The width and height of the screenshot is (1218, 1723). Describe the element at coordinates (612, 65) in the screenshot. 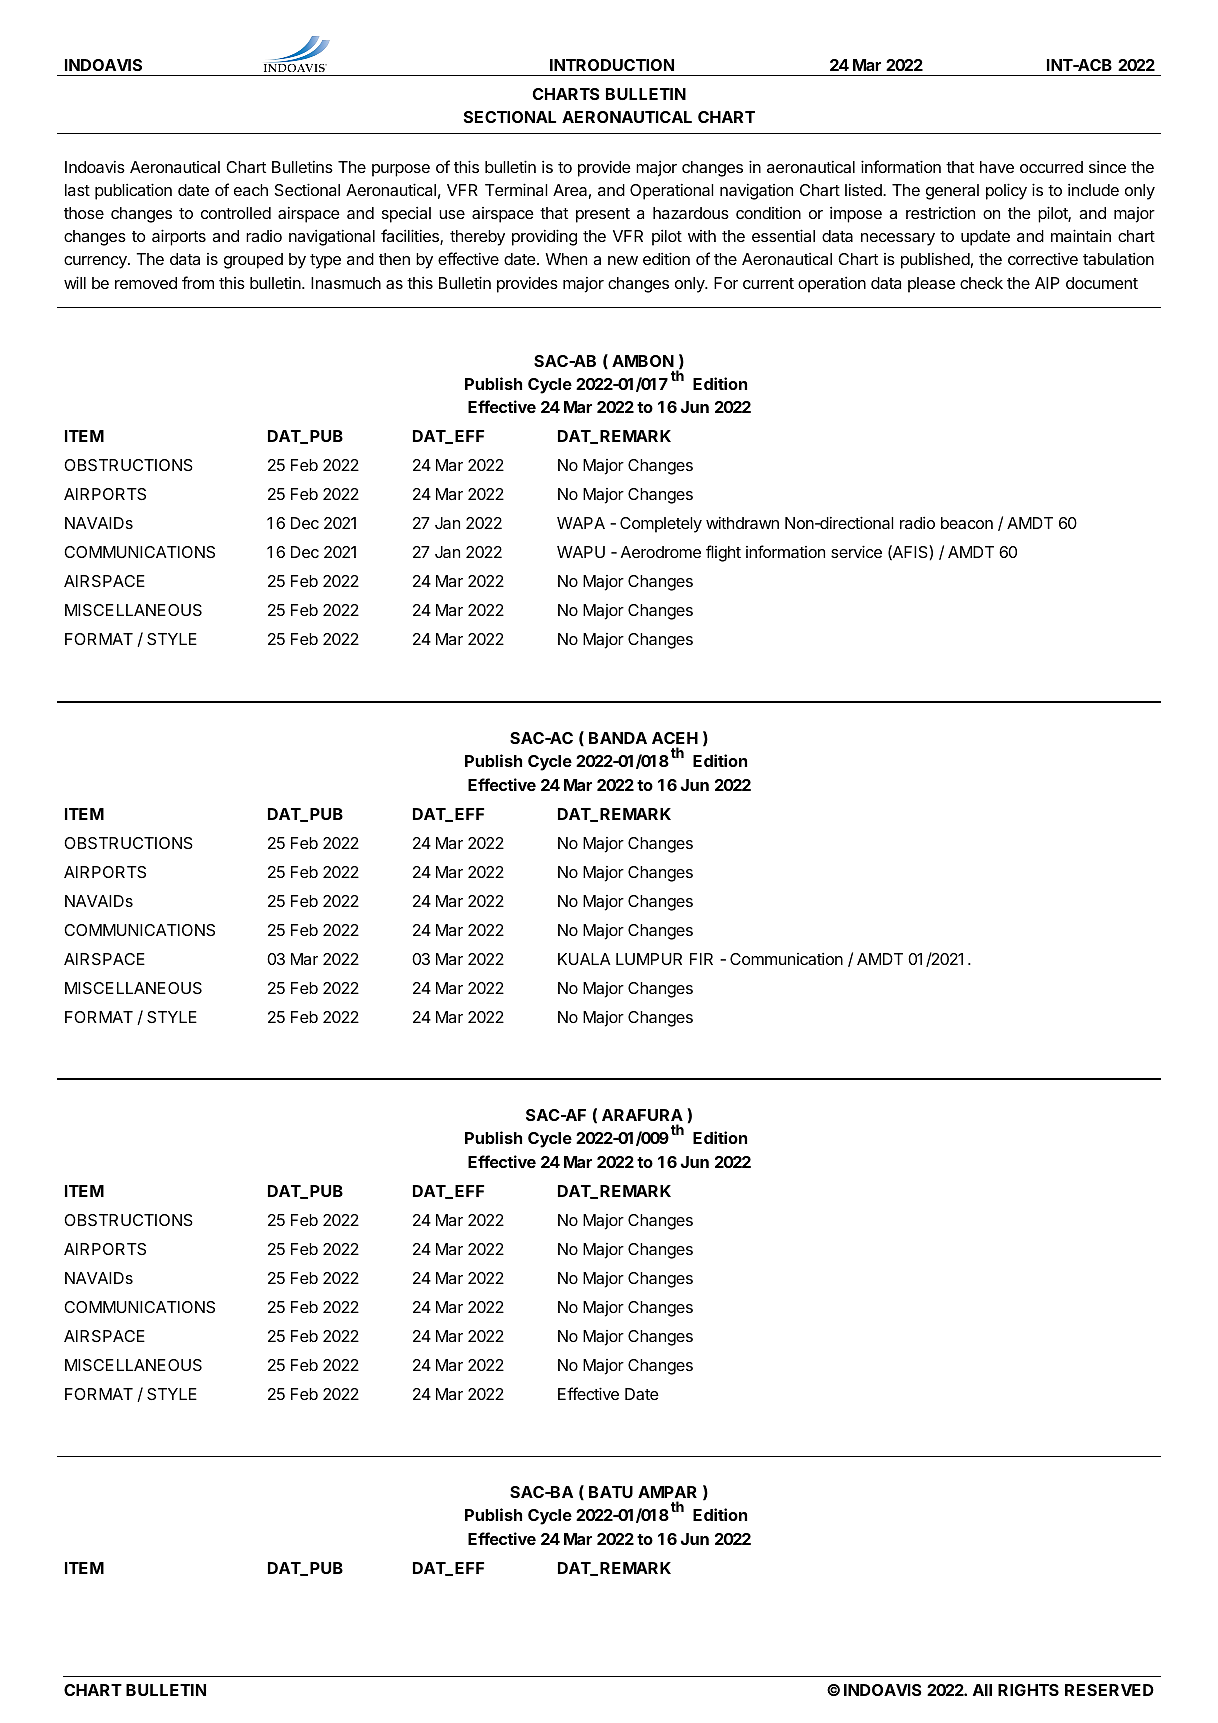

I see `INTRODUCTION` at that location.
